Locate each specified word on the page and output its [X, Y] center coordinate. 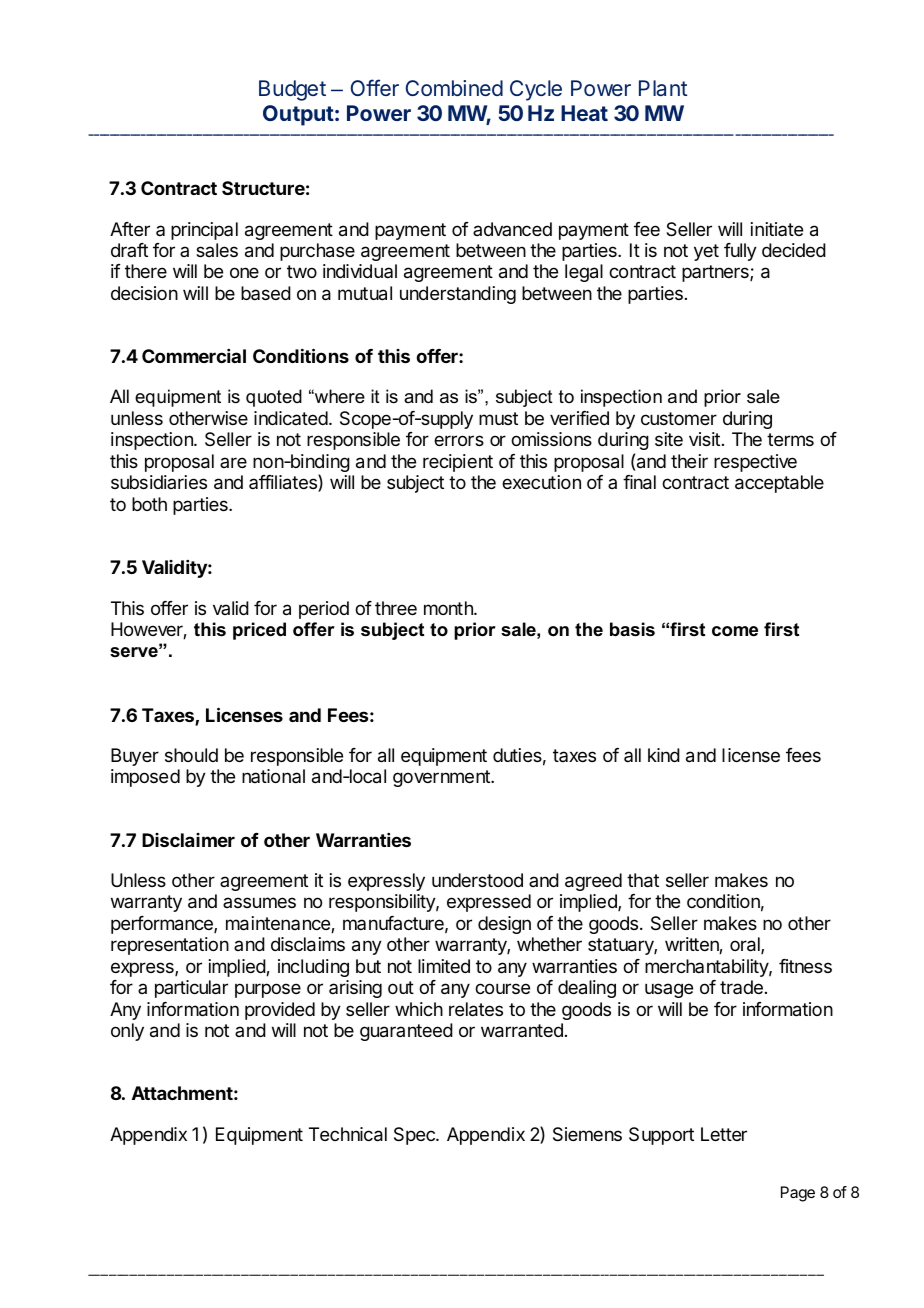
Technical [348, 1134]
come [735, 631]
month [449, 608]
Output [298, 115]
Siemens [587, 1134]
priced [259, 631]
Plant [663, 88]
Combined [454, 88]
